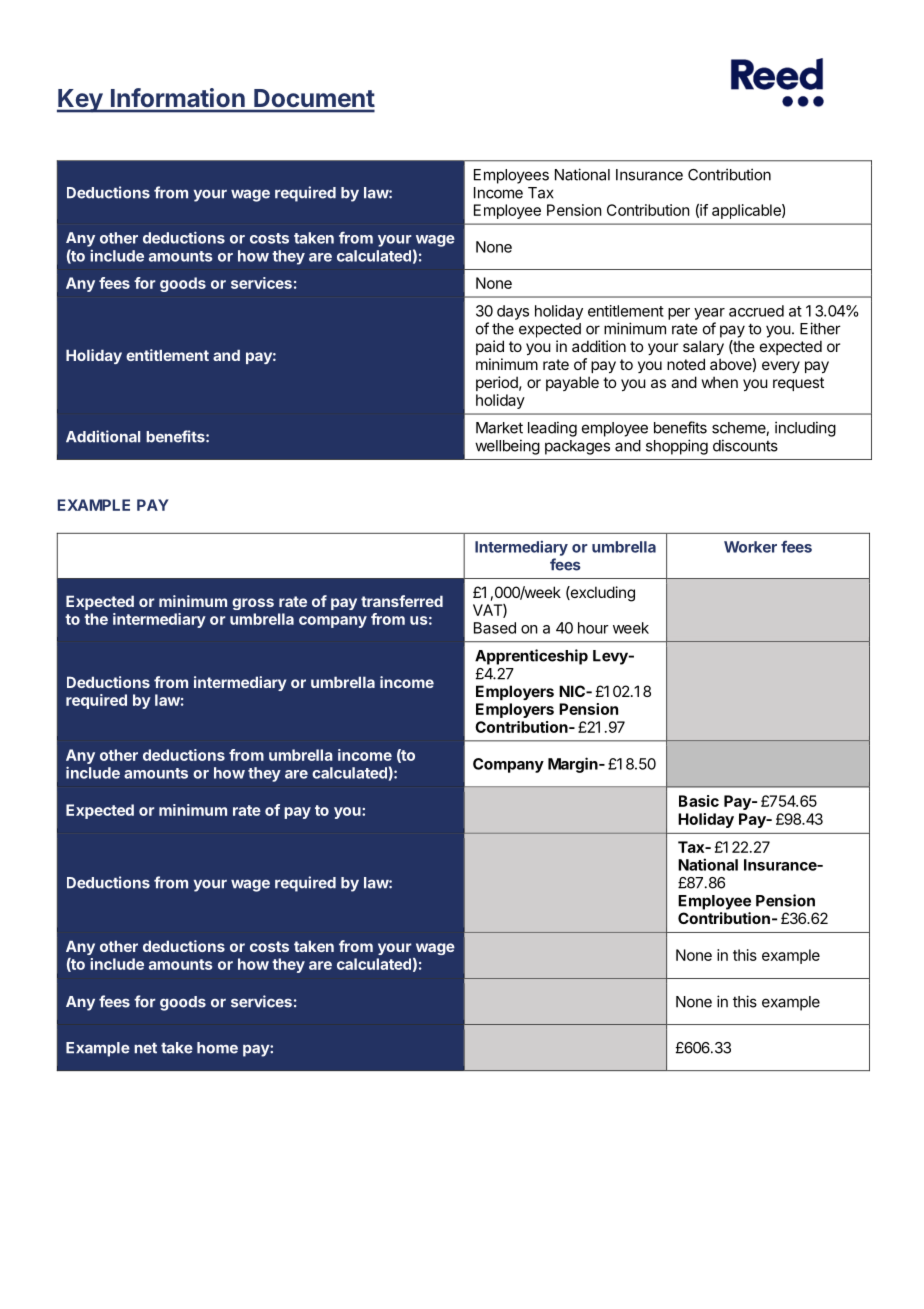 Image resolution: width=924 pixels, height=1309 pixels. What do you see at coordinates (507, 447) in the document?
I see `wellbeing` at bounding box center [507, 447].
